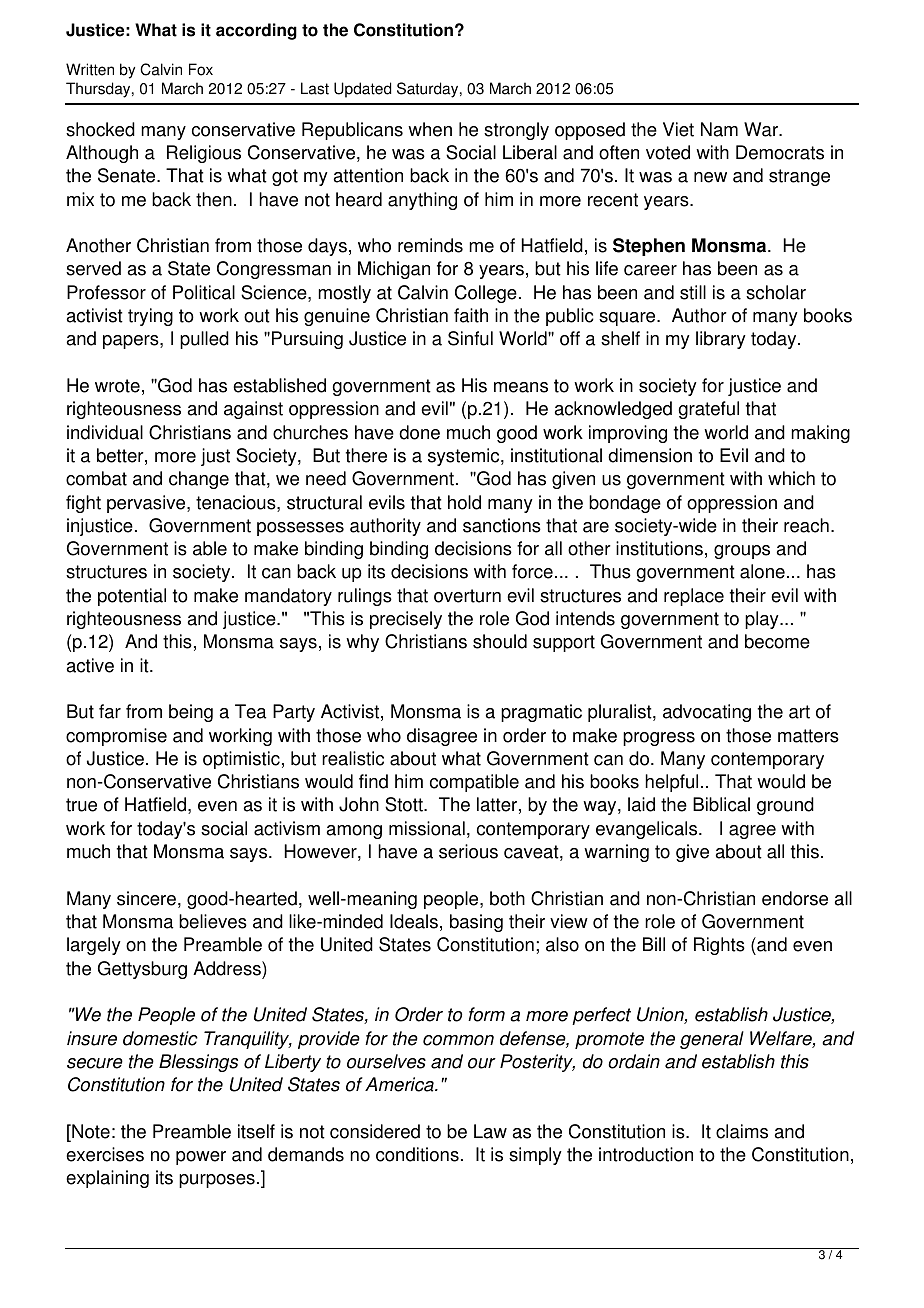 The width and height of the image is (924, 1308). Describe the element at coordinates (467, 596) in the image. I see `overturn` at that location.
